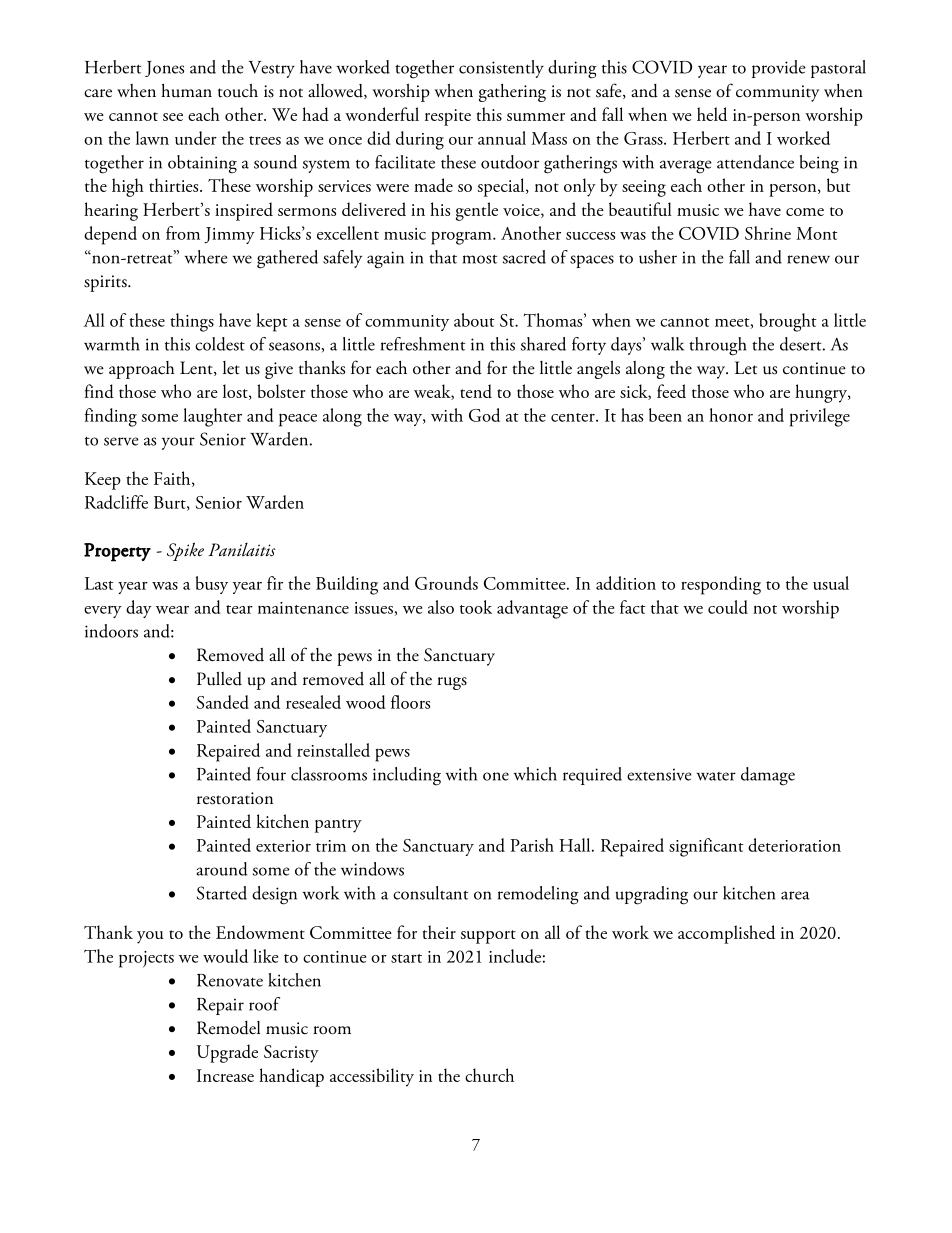  I want to click on significant, so click(706, 847).
